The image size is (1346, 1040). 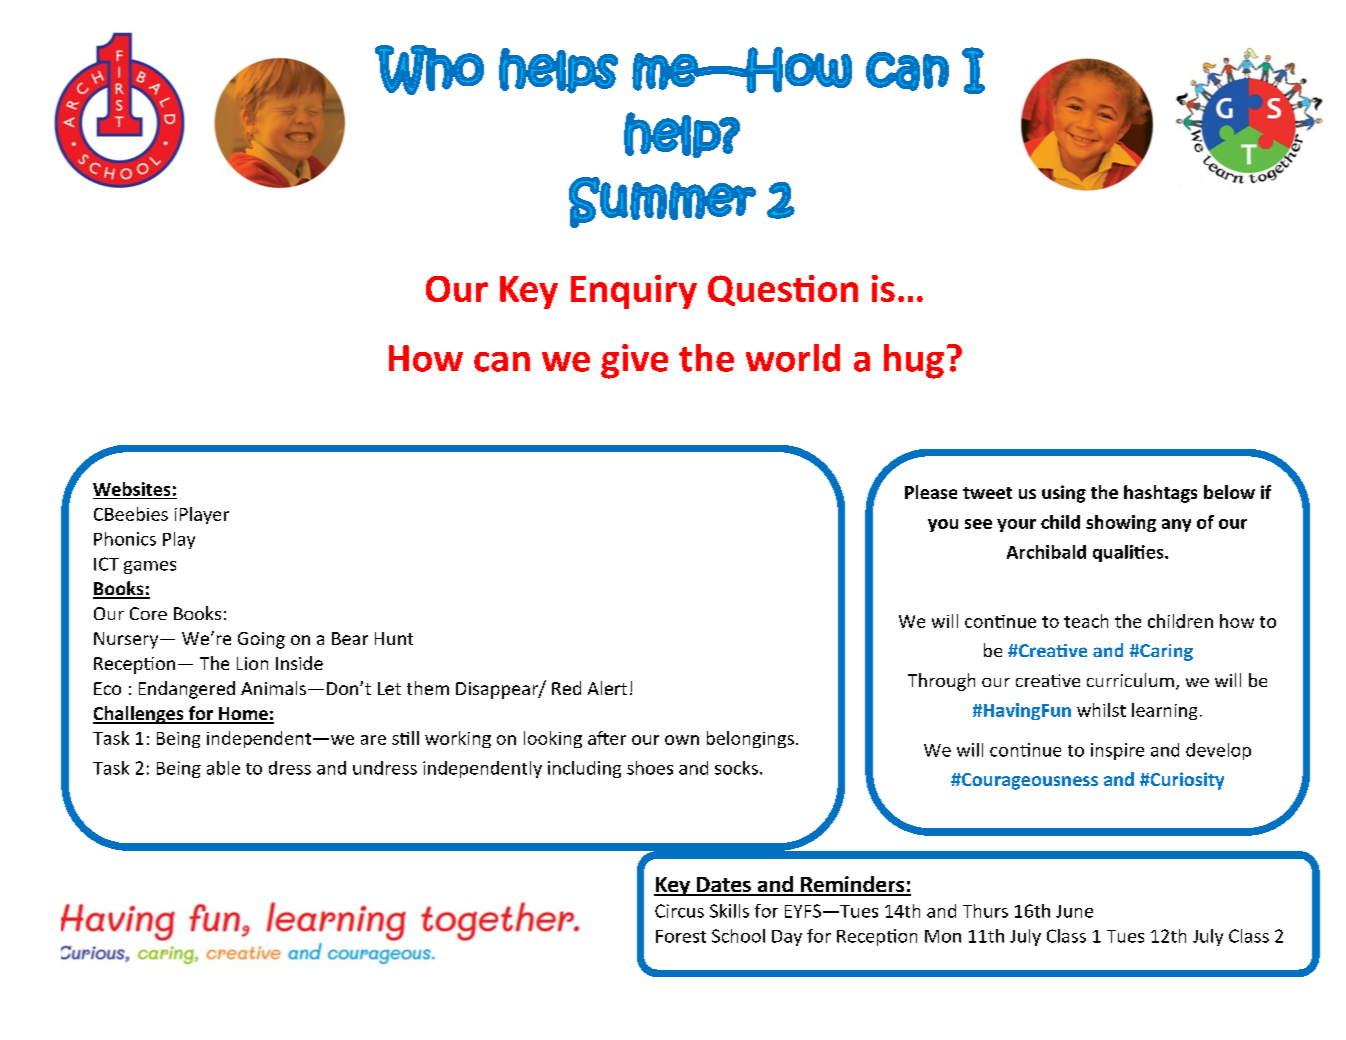 I want to click on Forest, so click(x=681, y=936).
